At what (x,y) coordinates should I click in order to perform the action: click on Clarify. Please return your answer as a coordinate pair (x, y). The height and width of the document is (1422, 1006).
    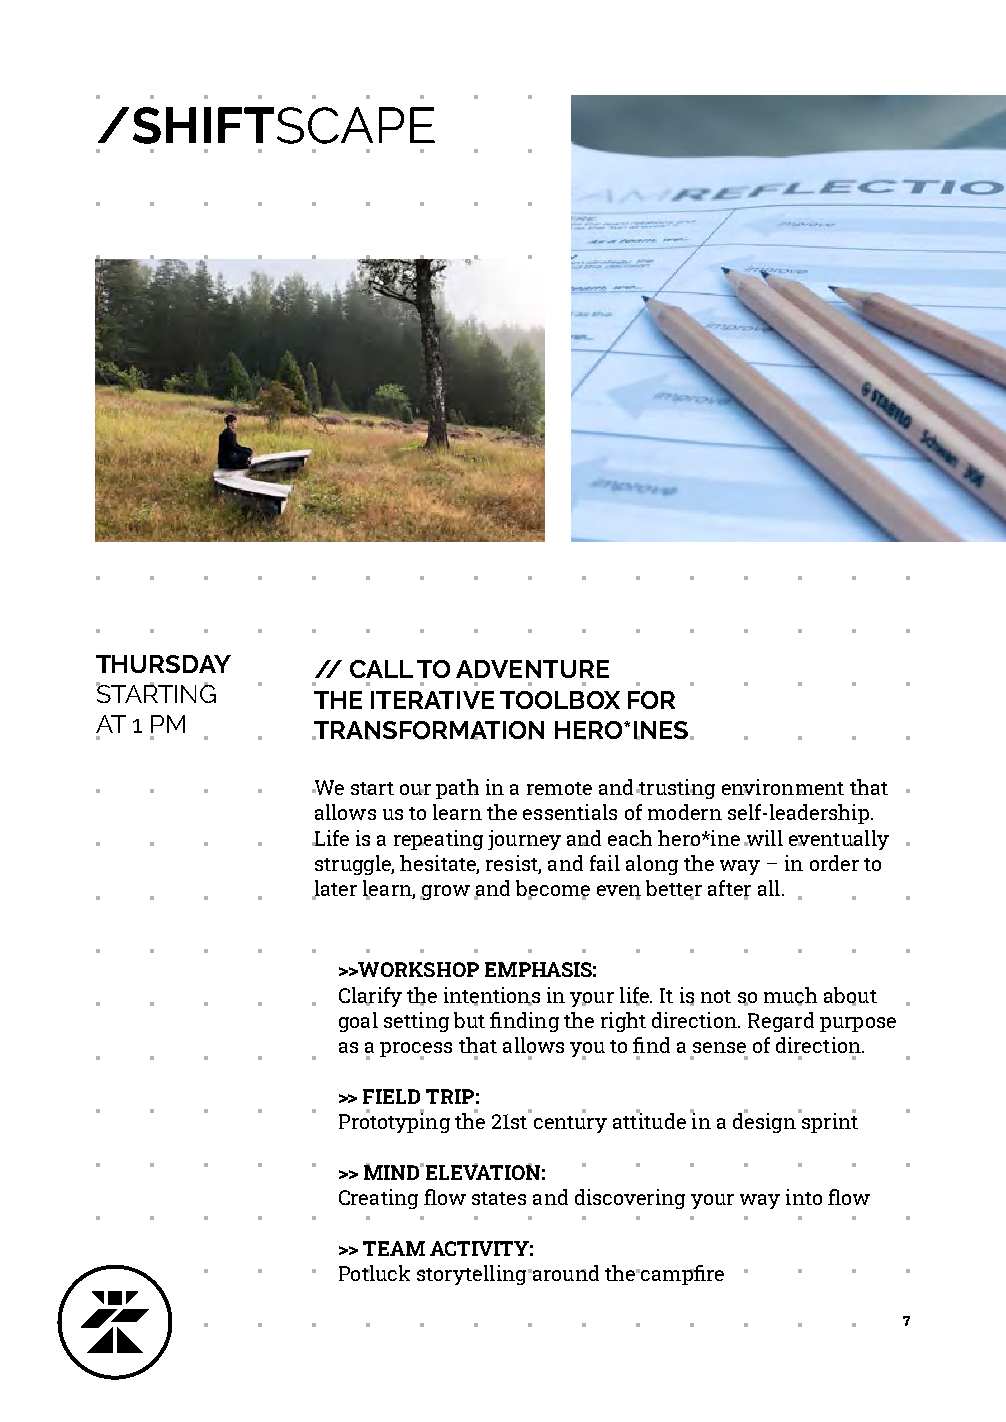
    Looking at the image, I should click on (370, 997).
